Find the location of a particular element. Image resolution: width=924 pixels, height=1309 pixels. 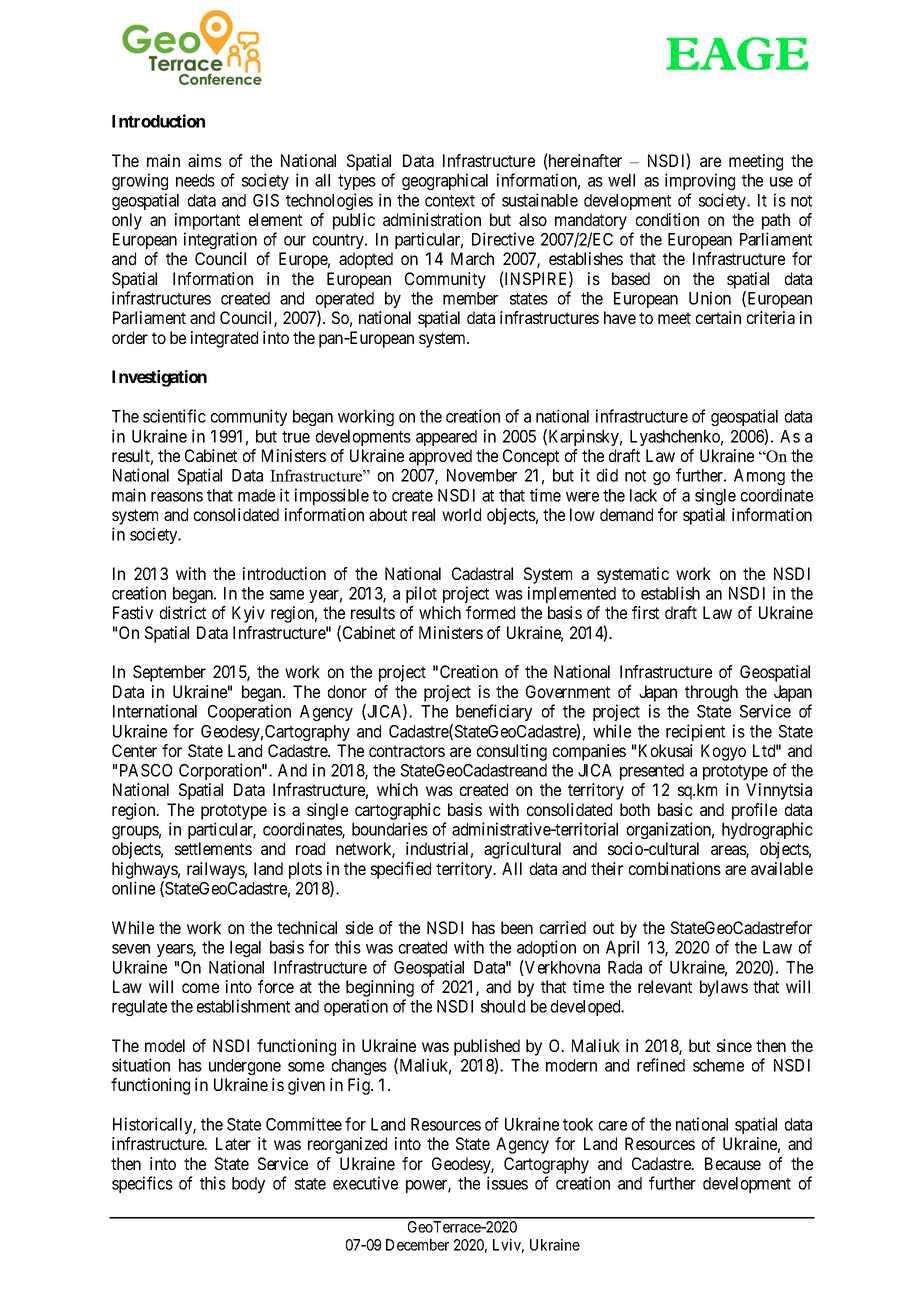

been is located at coordinates (517, 927).
